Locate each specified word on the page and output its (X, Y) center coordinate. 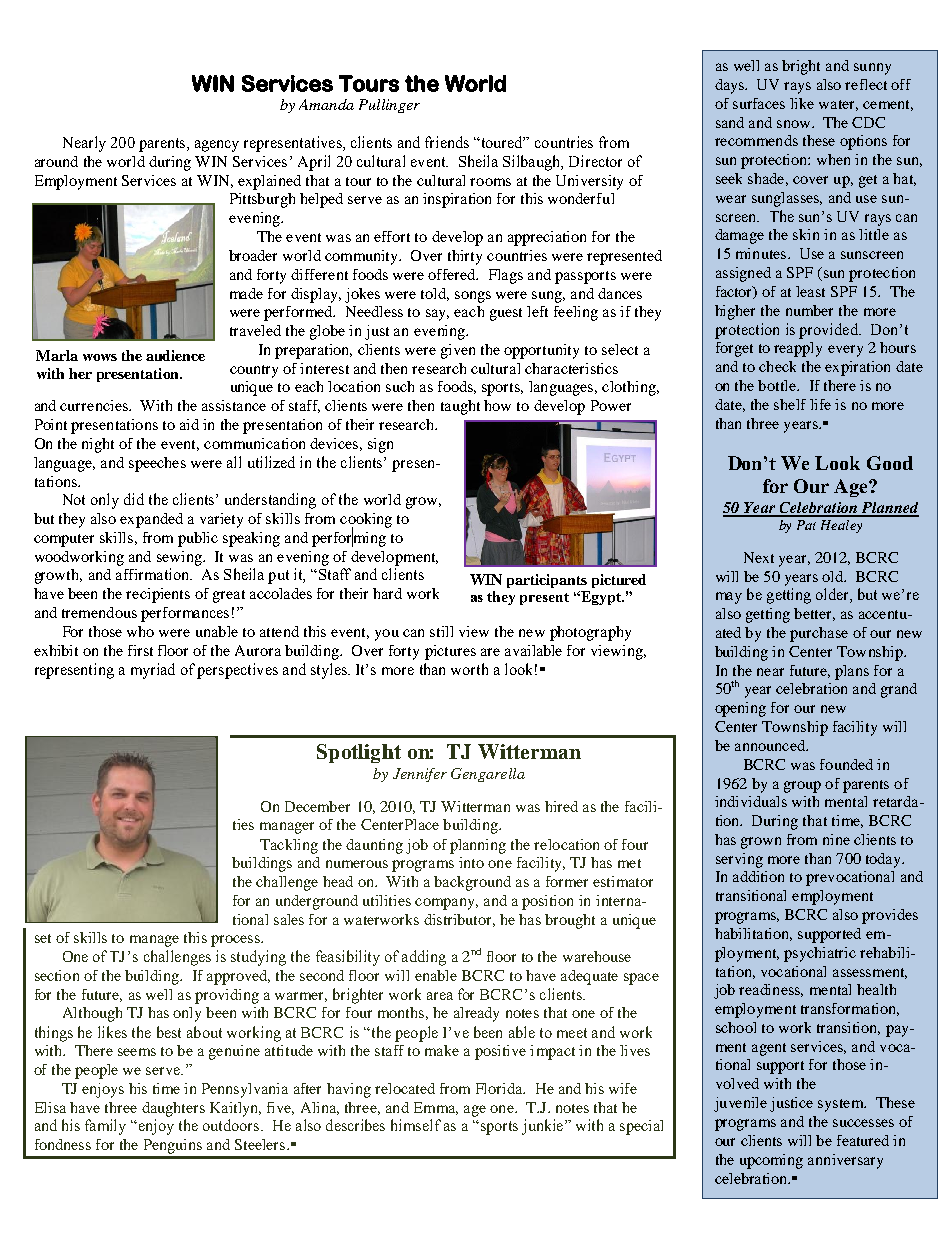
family (105, 1127)
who (140, 631)
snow (795, 124)
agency (217, 146)
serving (739, 860)
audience (175, 355)
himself (416, 1125)
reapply (798, 349)
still (441, 631)
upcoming (771, 1161)
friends (447, 142)
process (236, 941)
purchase (819, 634)
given (458, 351)
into (471, 862)
